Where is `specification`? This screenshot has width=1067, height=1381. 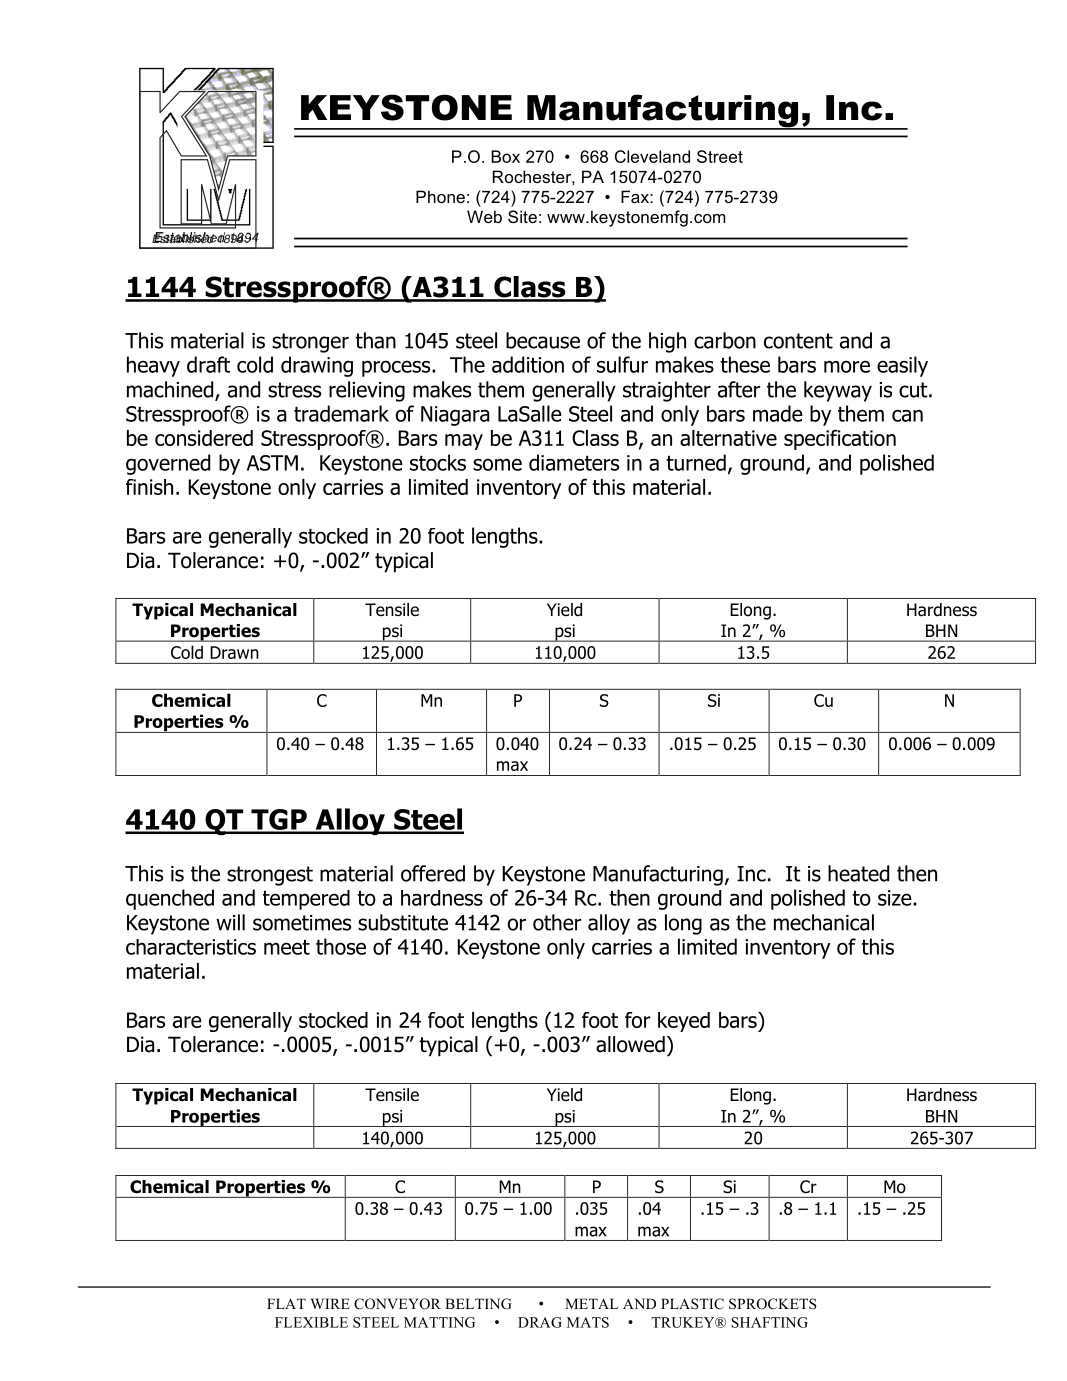 specification is located at coordinates (840, 439).
